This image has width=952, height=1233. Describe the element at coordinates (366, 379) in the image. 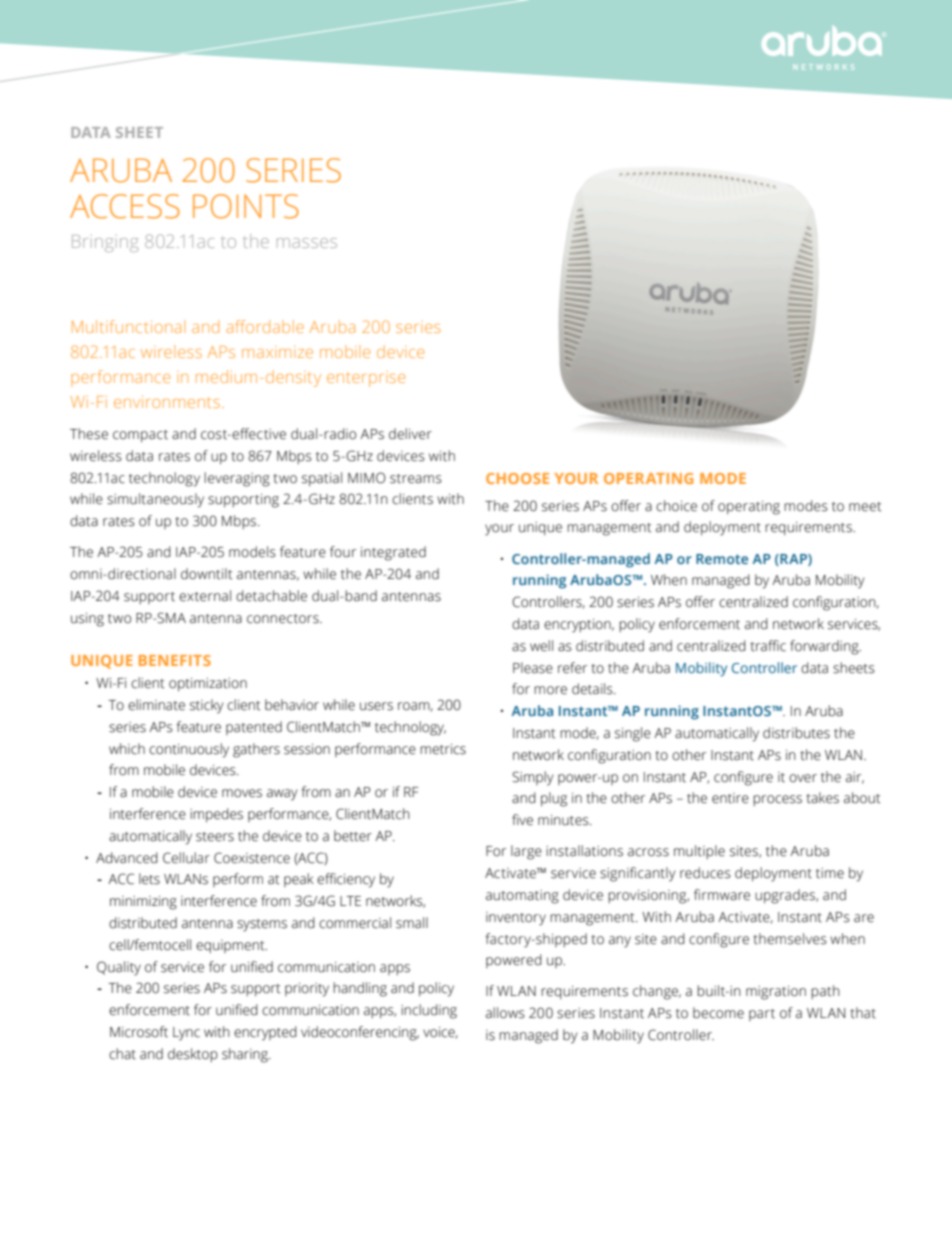

I see `enterprise` at that location.
